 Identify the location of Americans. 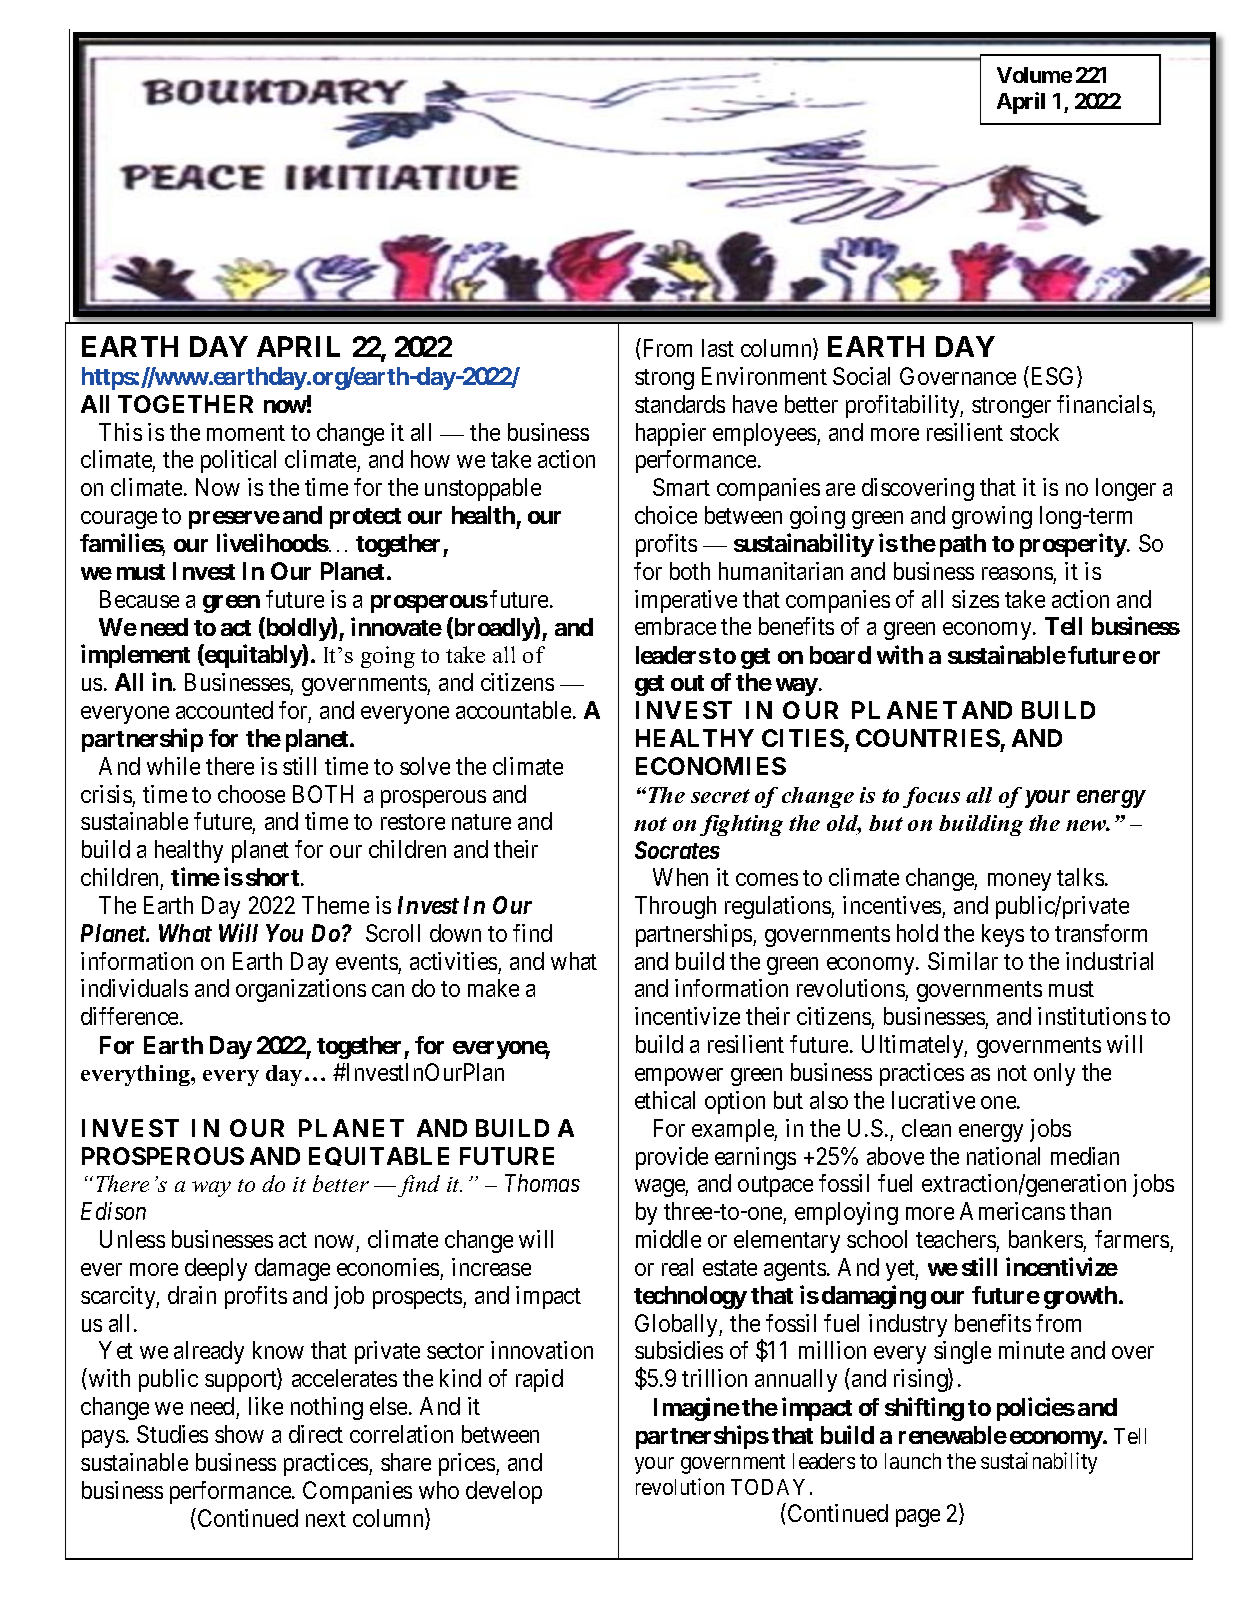
(1012, 1211).
